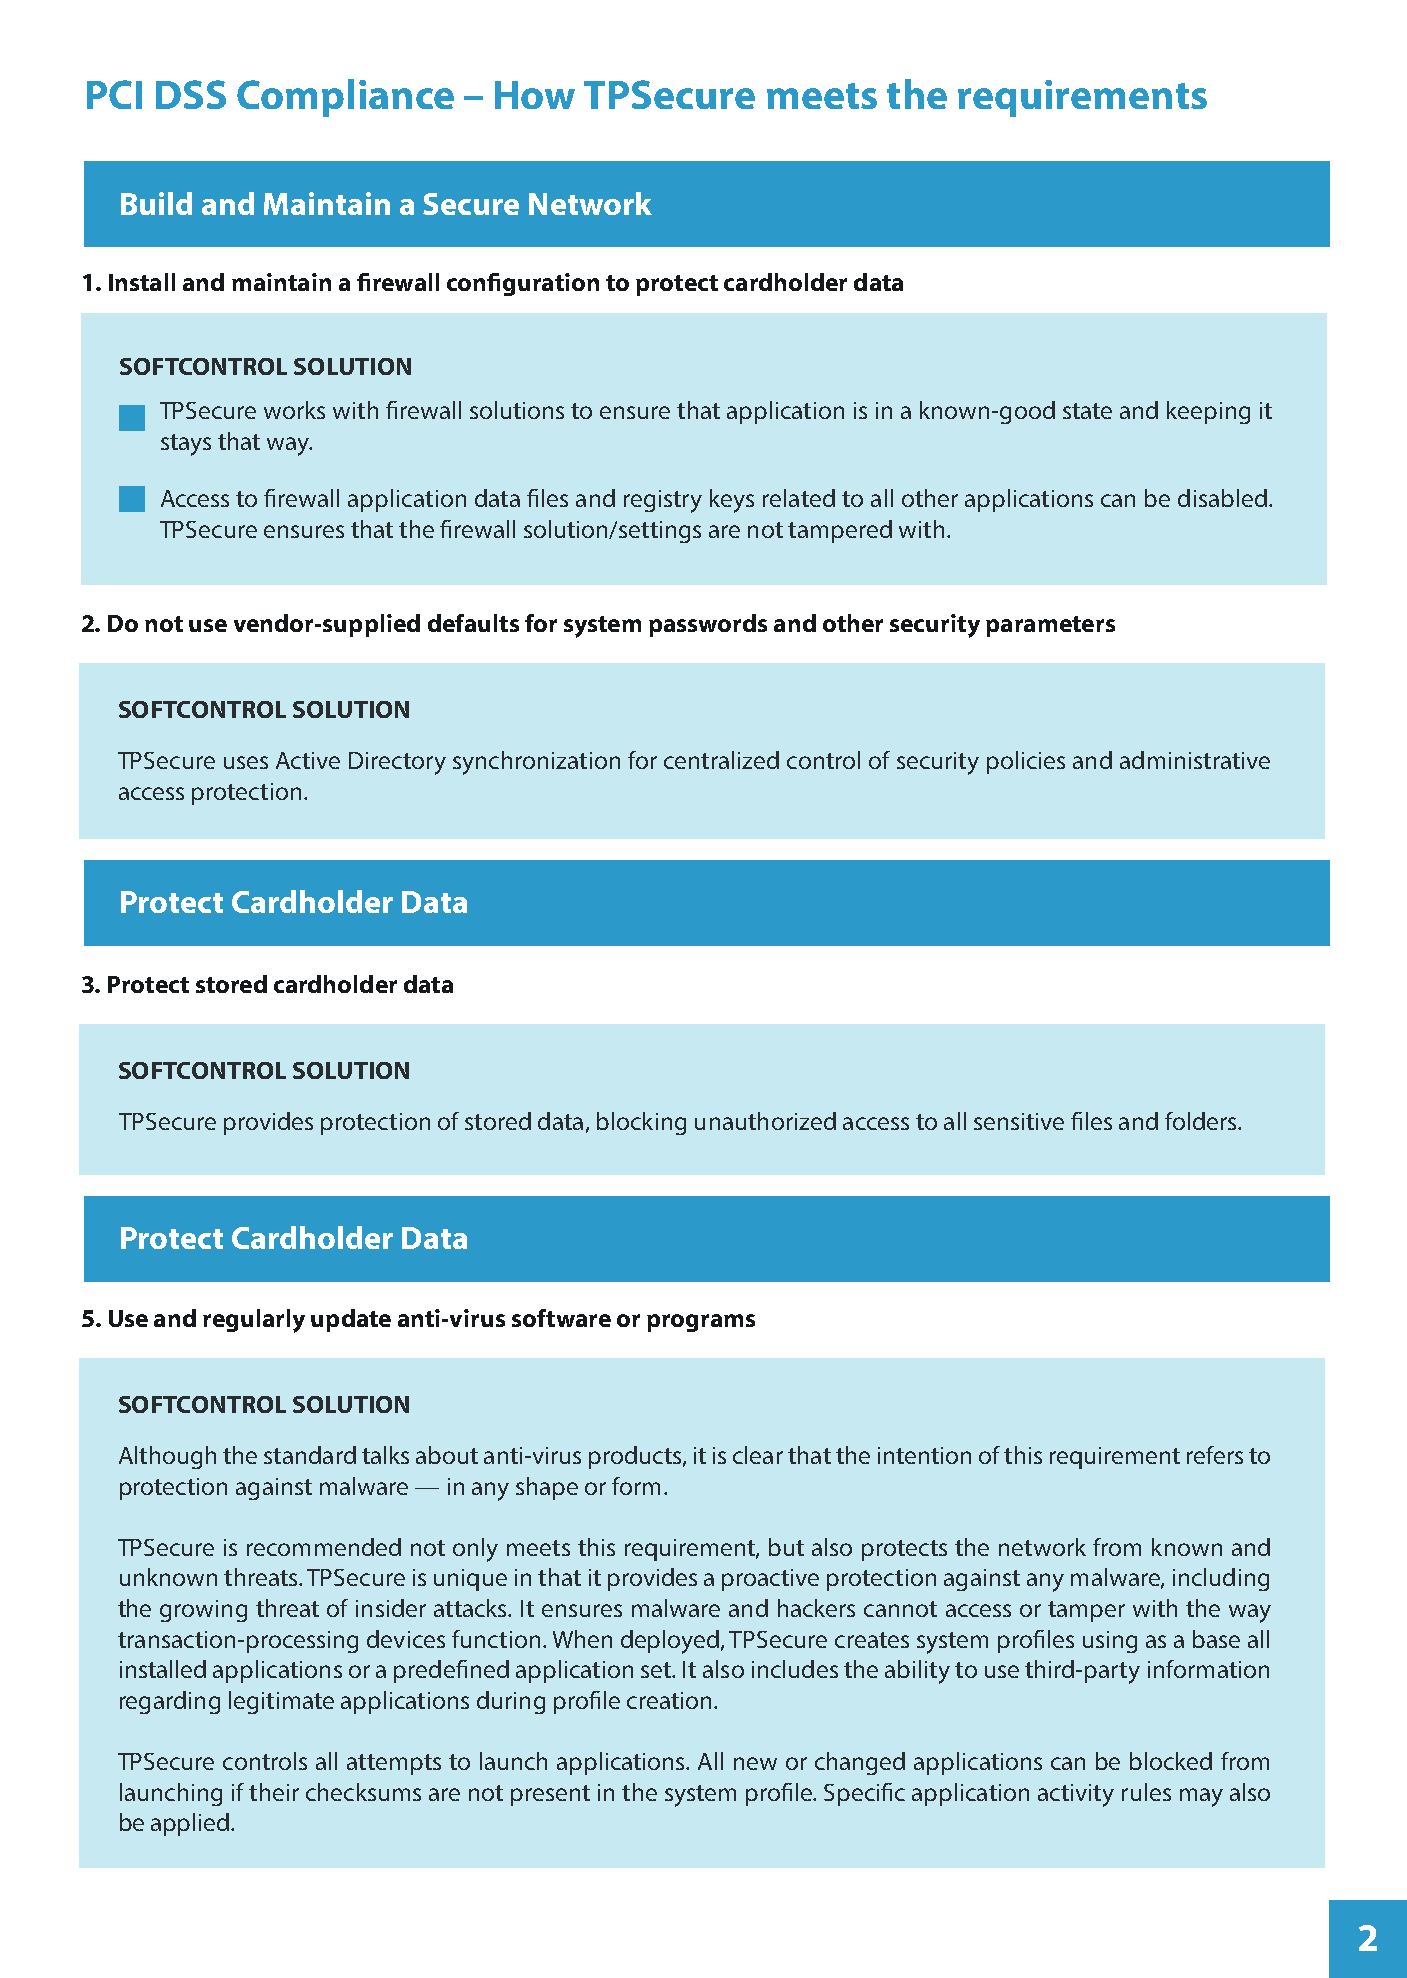 This screenshot has width=1407, height=1978. What do you see at coordinates (186, 445) in the screenshot?
I see `stays` at bounding box center [186, 445].
